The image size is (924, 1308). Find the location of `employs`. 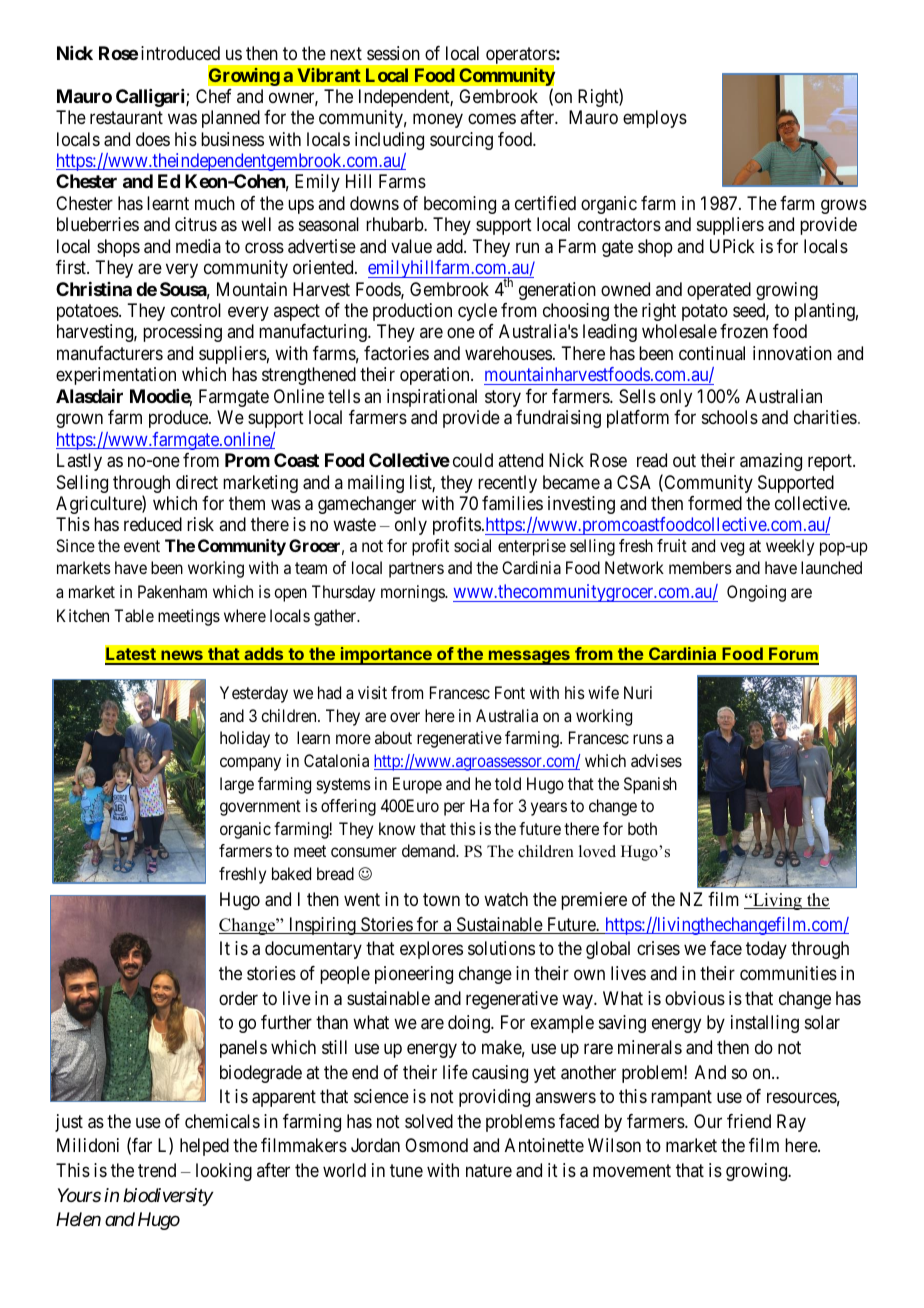

employs is located at coordinates (655, 119).
